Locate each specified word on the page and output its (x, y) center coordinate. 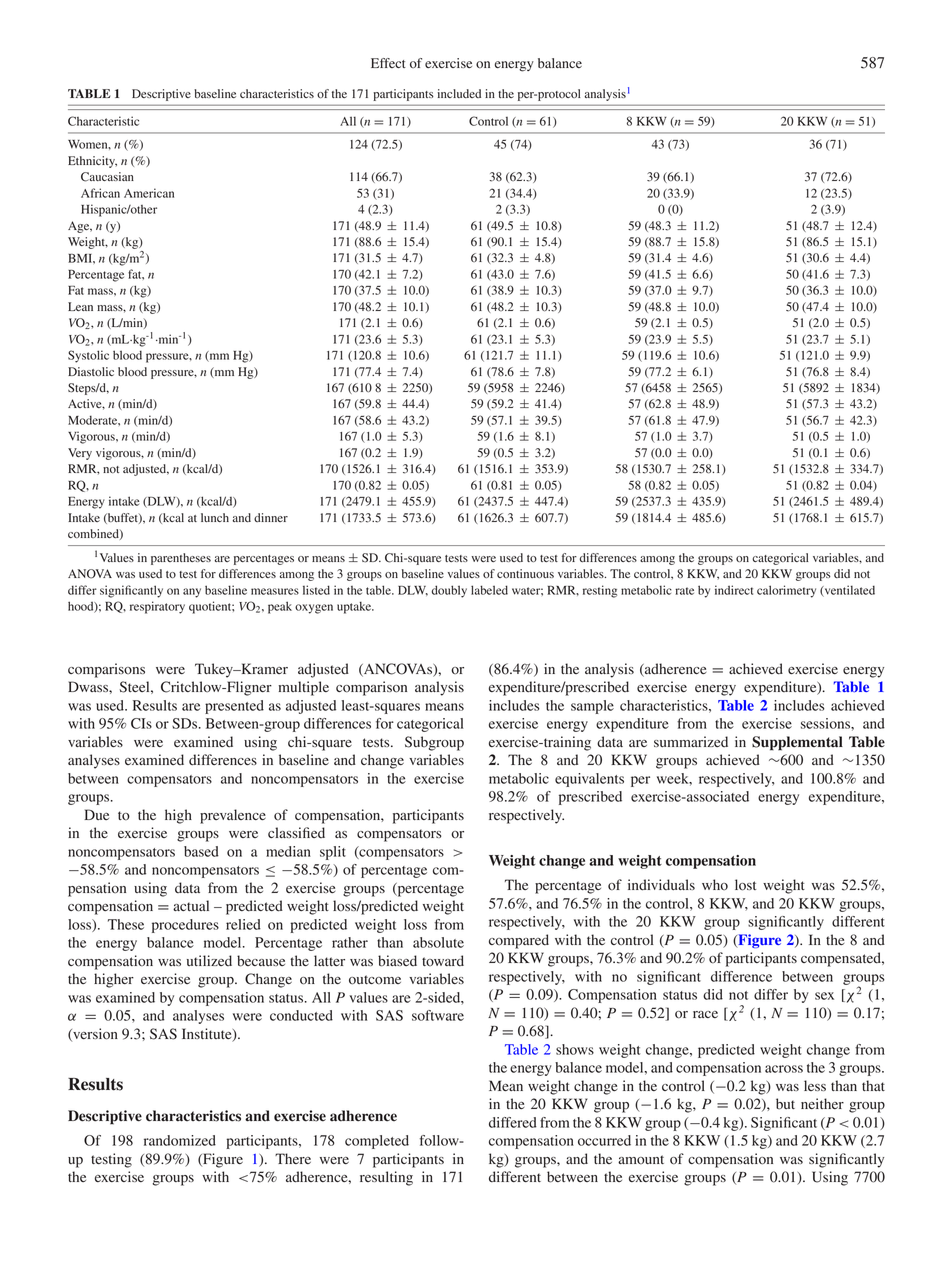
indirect (734, 590)
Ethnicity (92, 162)
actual (191, 905)
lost (745, 885)
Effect (388, 63)
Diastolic (91, 371)
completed (377, 1142)
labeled (489, 590)
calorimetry (786, 591)
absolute (438, 942)
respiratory (157, 607)
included (459, 94)
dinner (271, 517)
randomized (180, 1140)
